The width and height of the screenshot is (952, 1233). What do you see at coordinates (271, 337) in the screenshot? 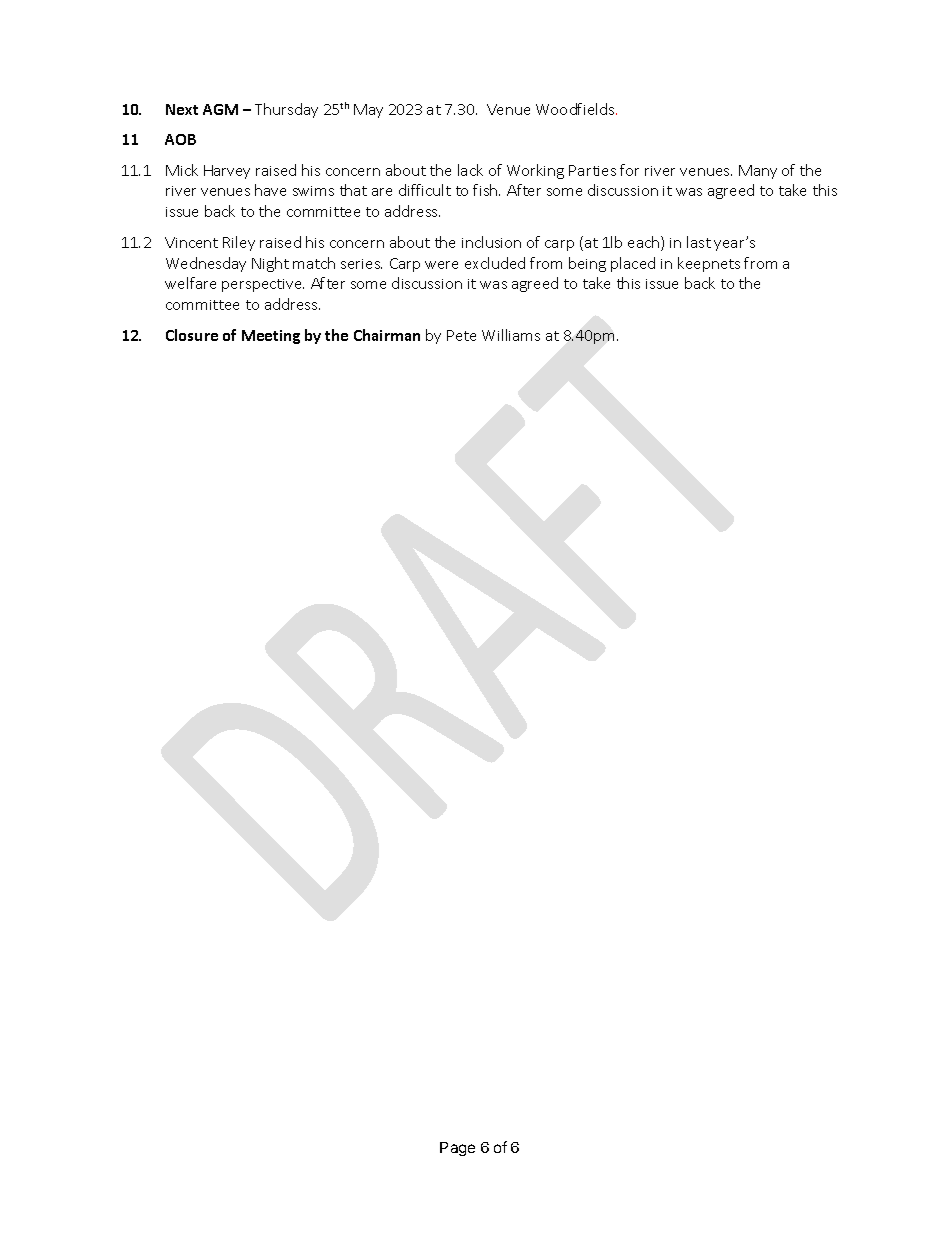
I see `Meeting` at bounding box center [271, 337].
